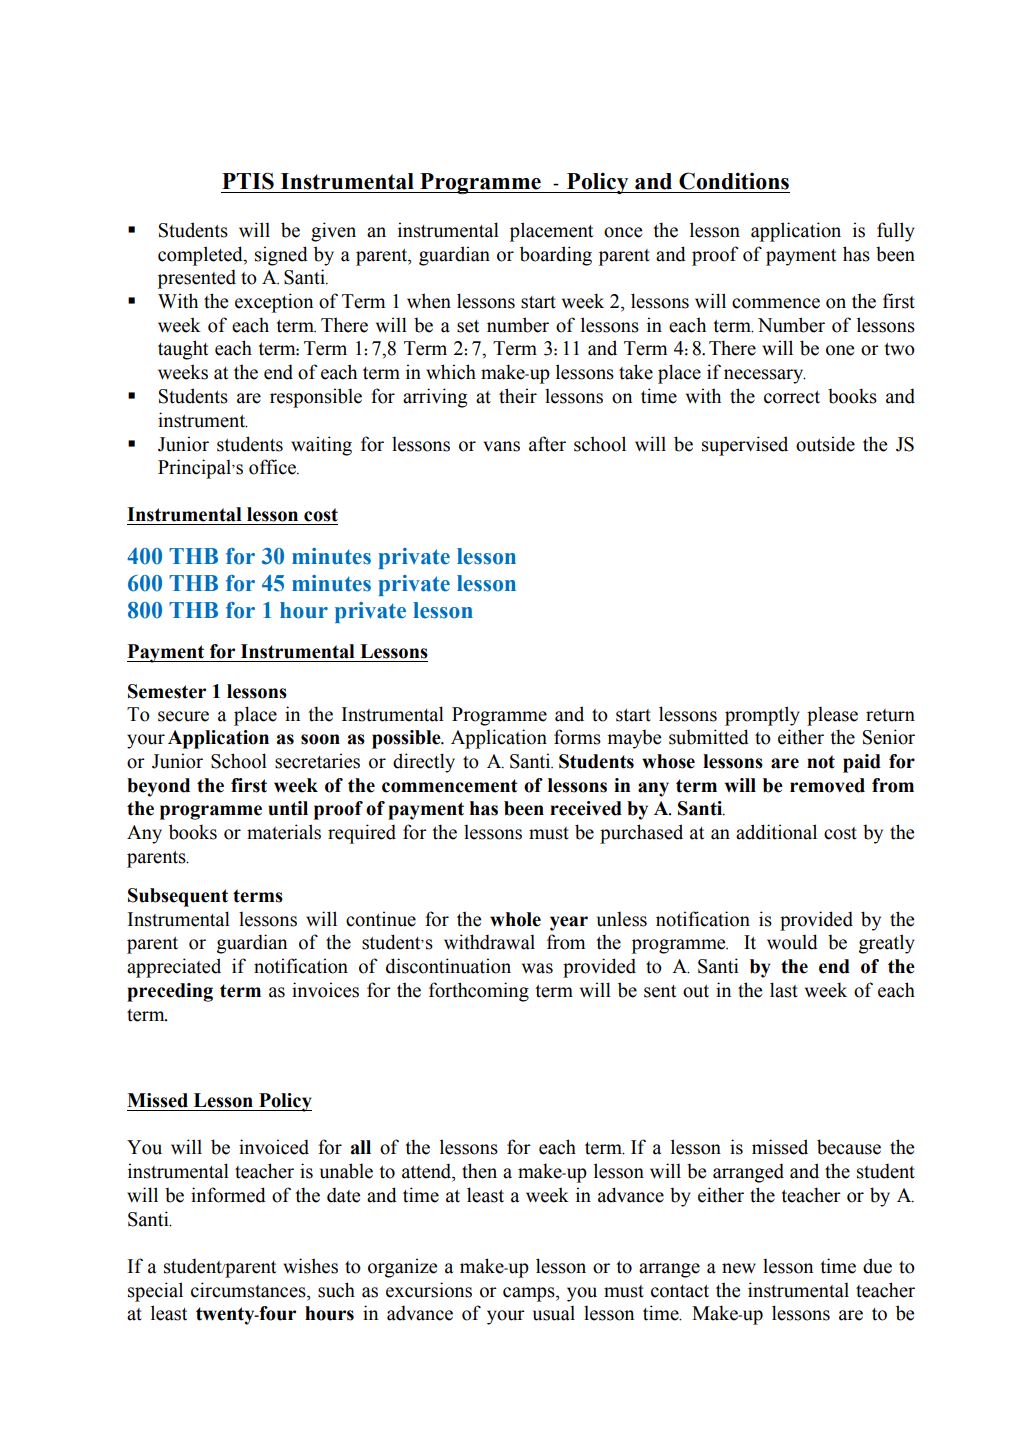  Describe the element at coordinates (501, 446) in the screenshot. I see `vans` at that location.
